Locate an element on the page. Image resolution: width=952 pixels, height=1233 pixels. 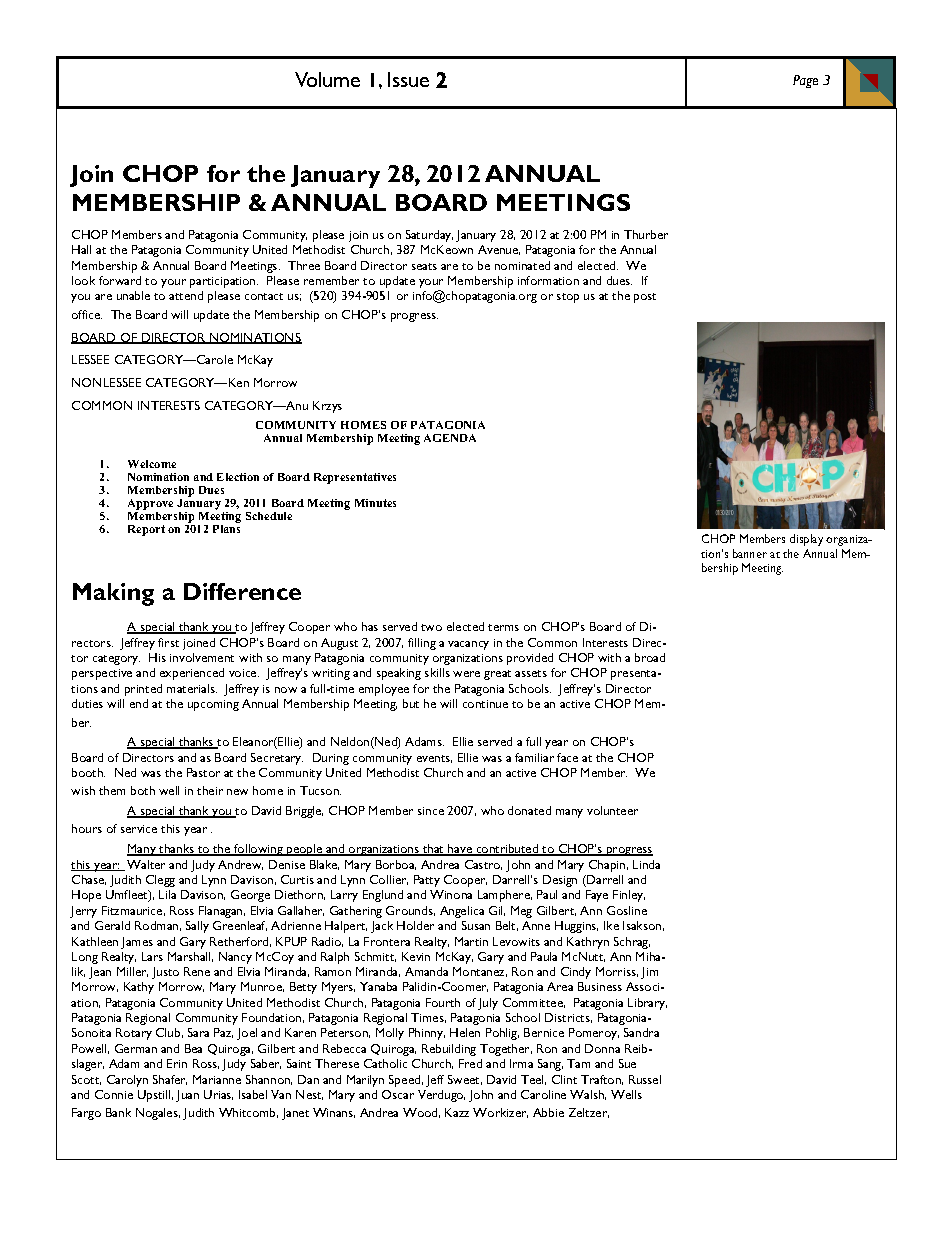
Shafer is located at coordinates (170, 1080).
